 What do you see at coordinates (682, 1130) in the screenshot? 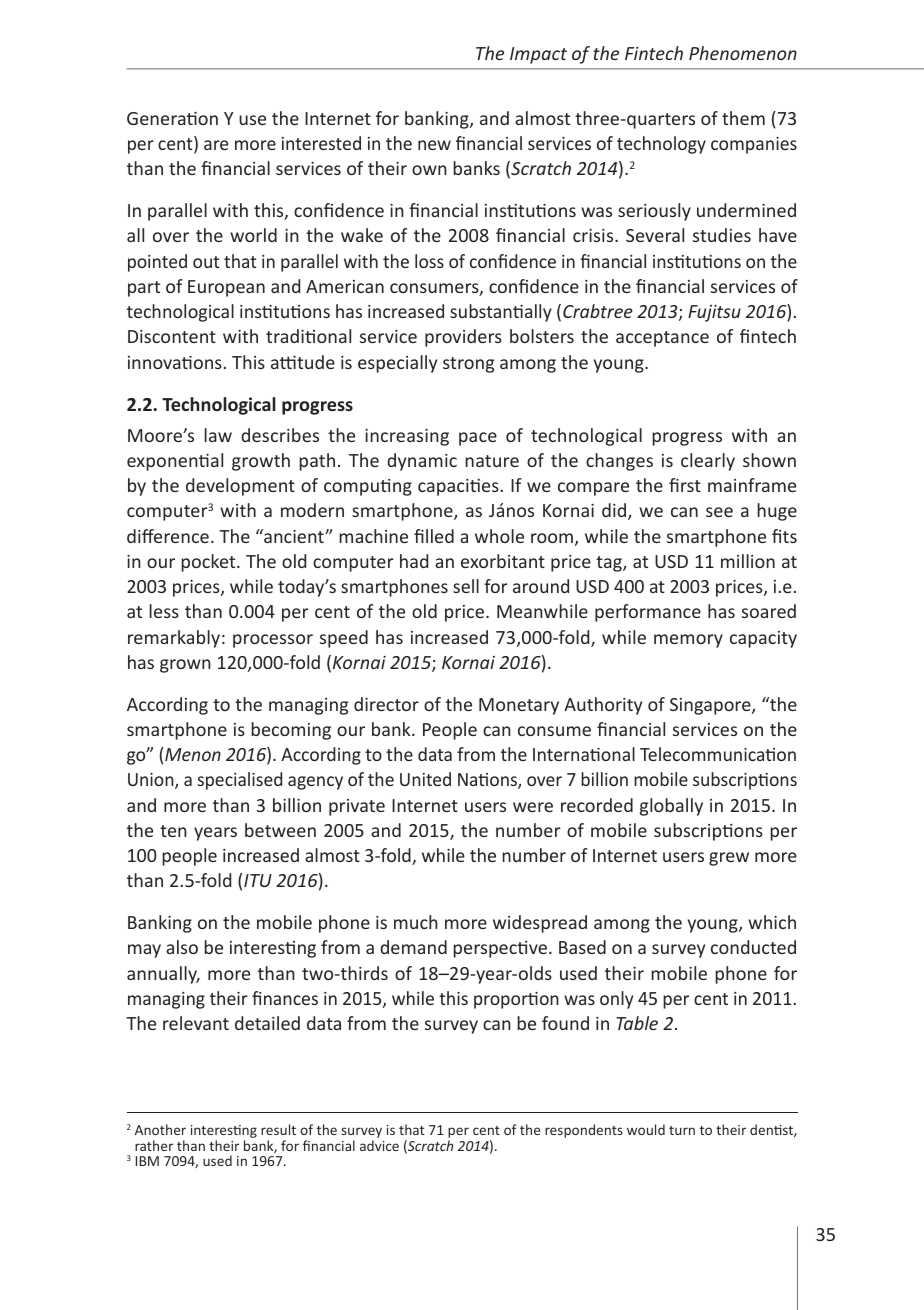
I see `turn` at bounding box center [682, 1130].
